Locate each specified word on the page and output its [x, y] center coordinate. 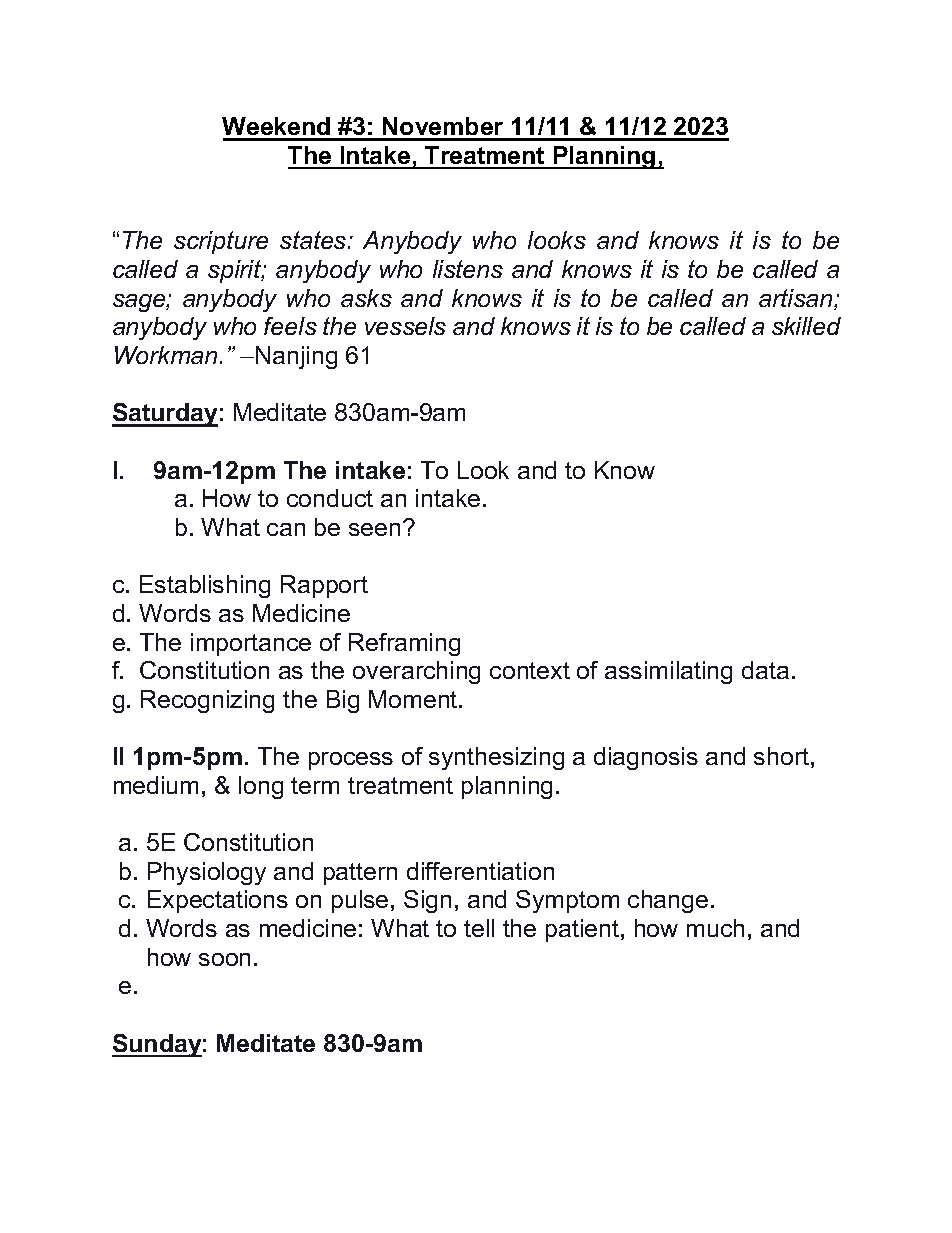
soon [224, 959]
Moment [414, 699]
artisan [797, 299]
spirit [236, 271]
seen [374, 529]
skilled [806, 326]
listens [468, 269]
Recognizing [207, 701]
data [765, 670]
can [286, 529]
